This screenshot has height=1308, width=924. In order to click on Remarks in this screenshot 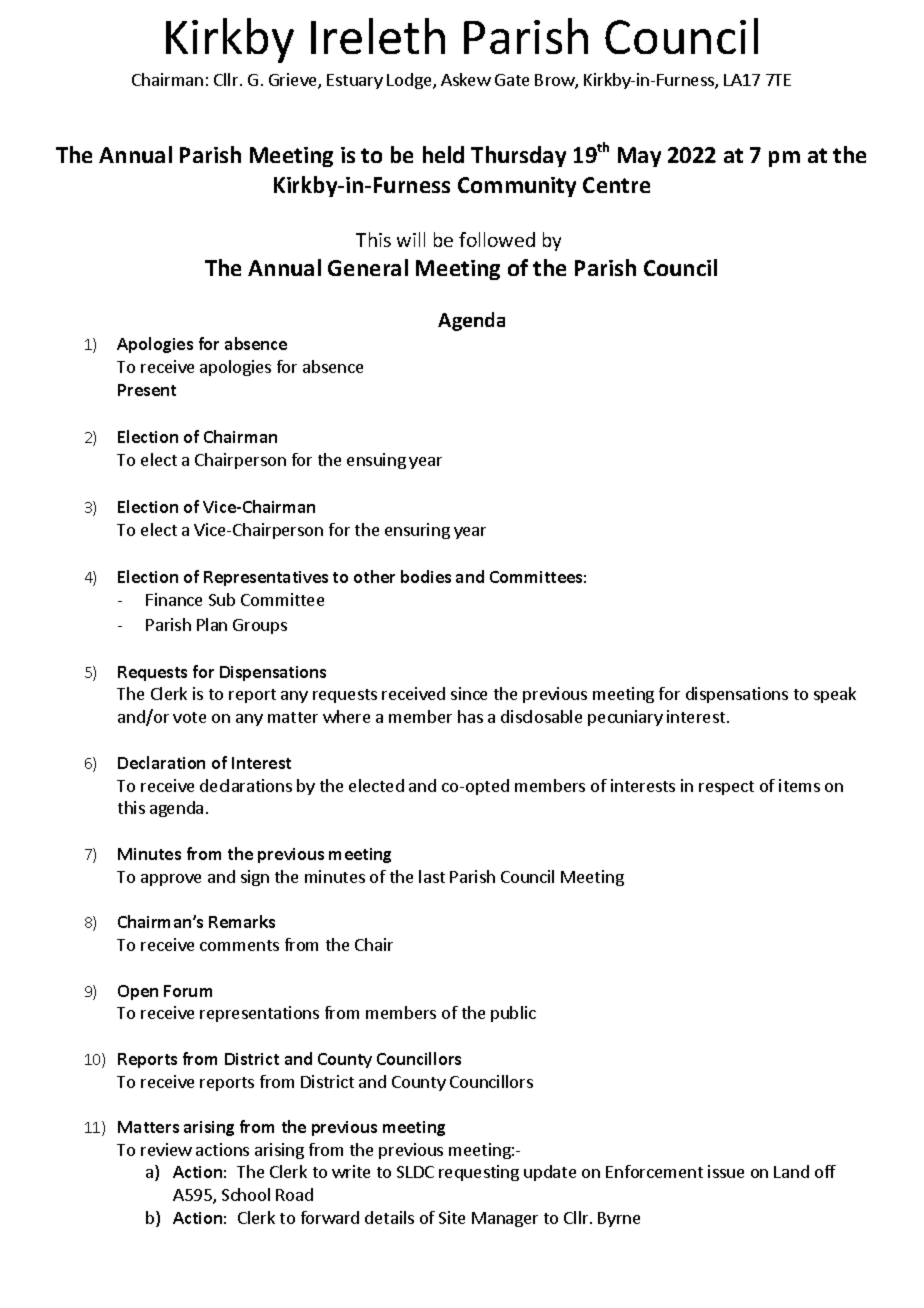, I will do `click(242, 921)`.
